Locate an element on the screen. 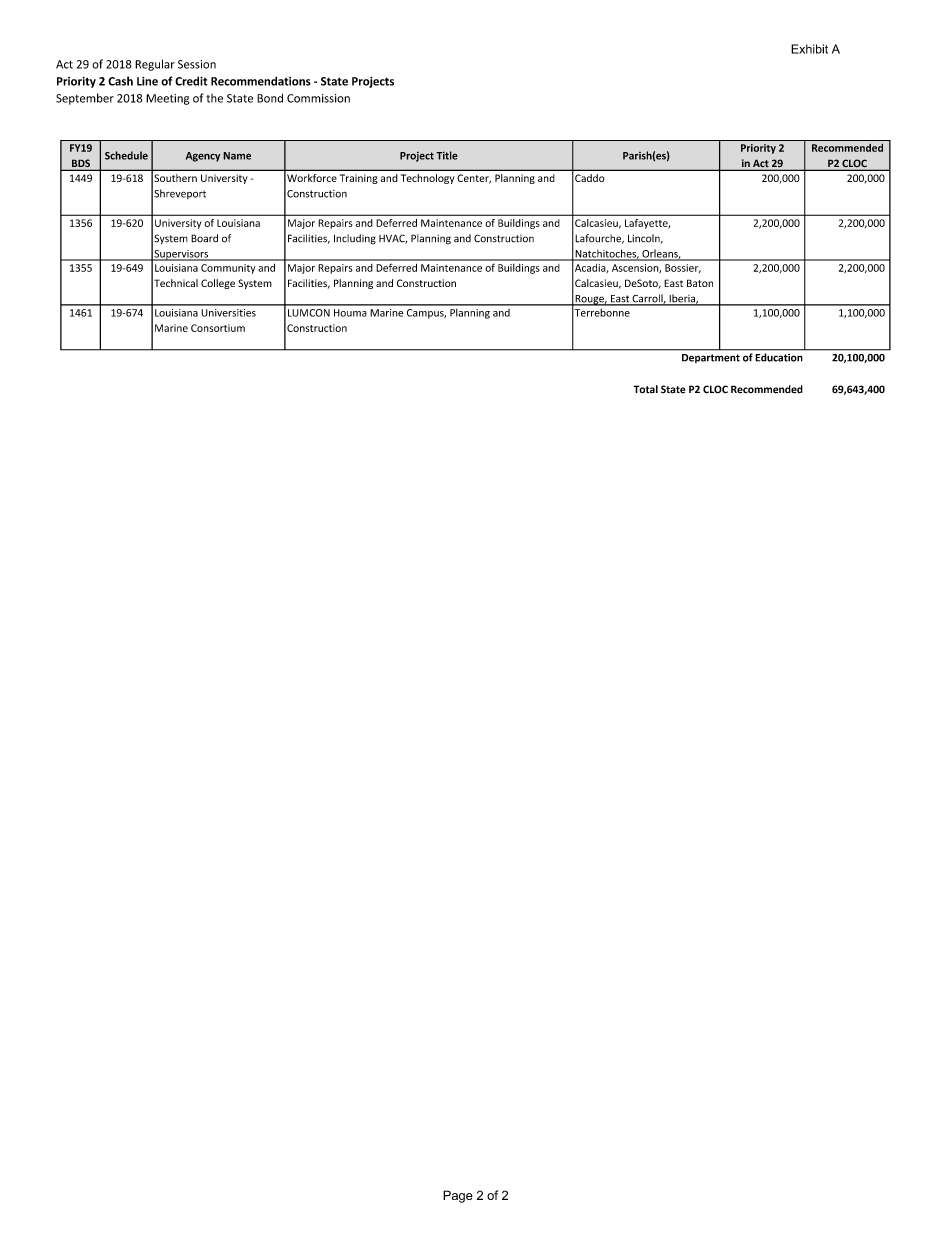 The image size is (952, 1233). Community is located at coordinates (228, 269).
